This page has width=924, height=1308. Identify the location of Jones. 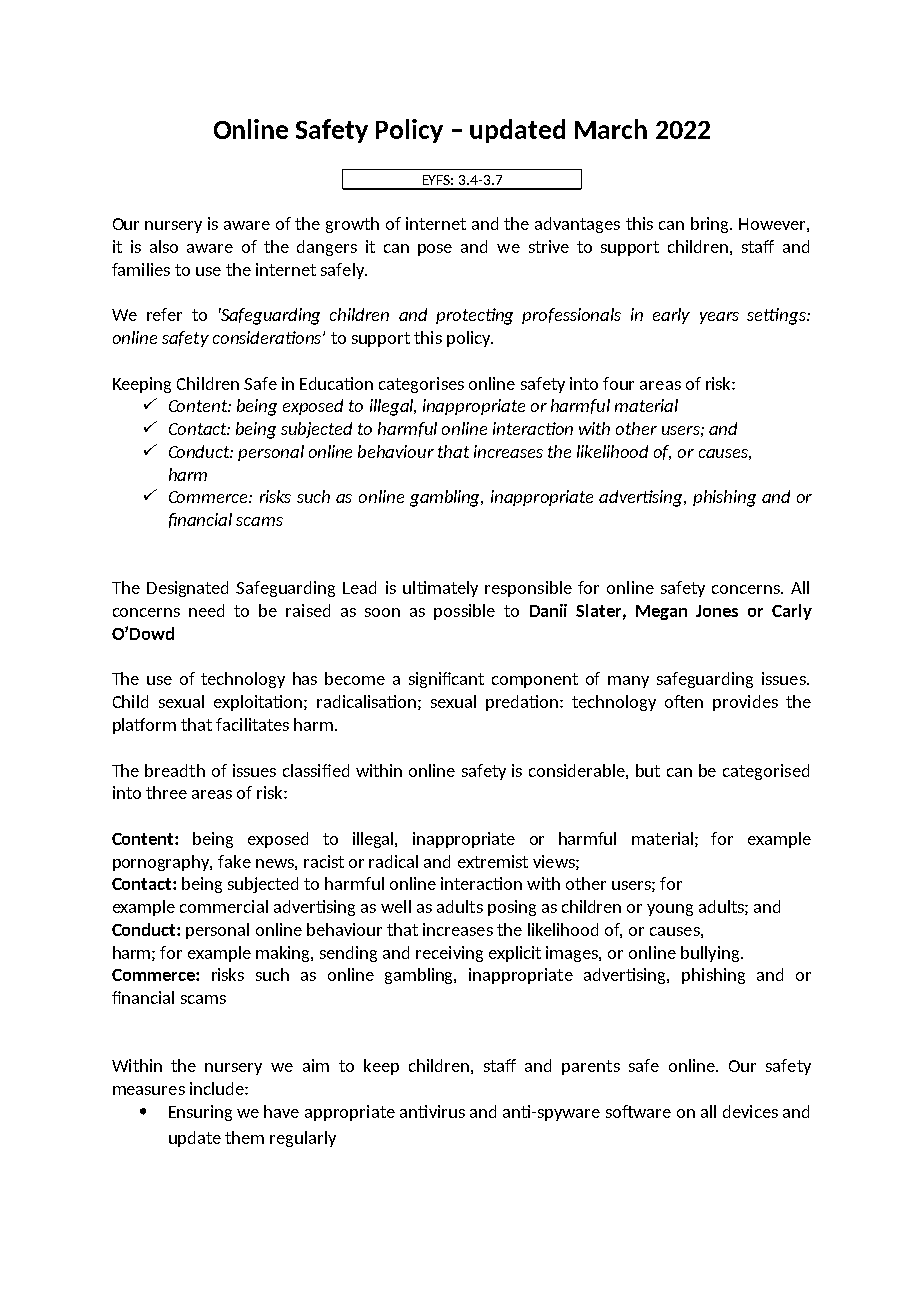
(717, 611).
